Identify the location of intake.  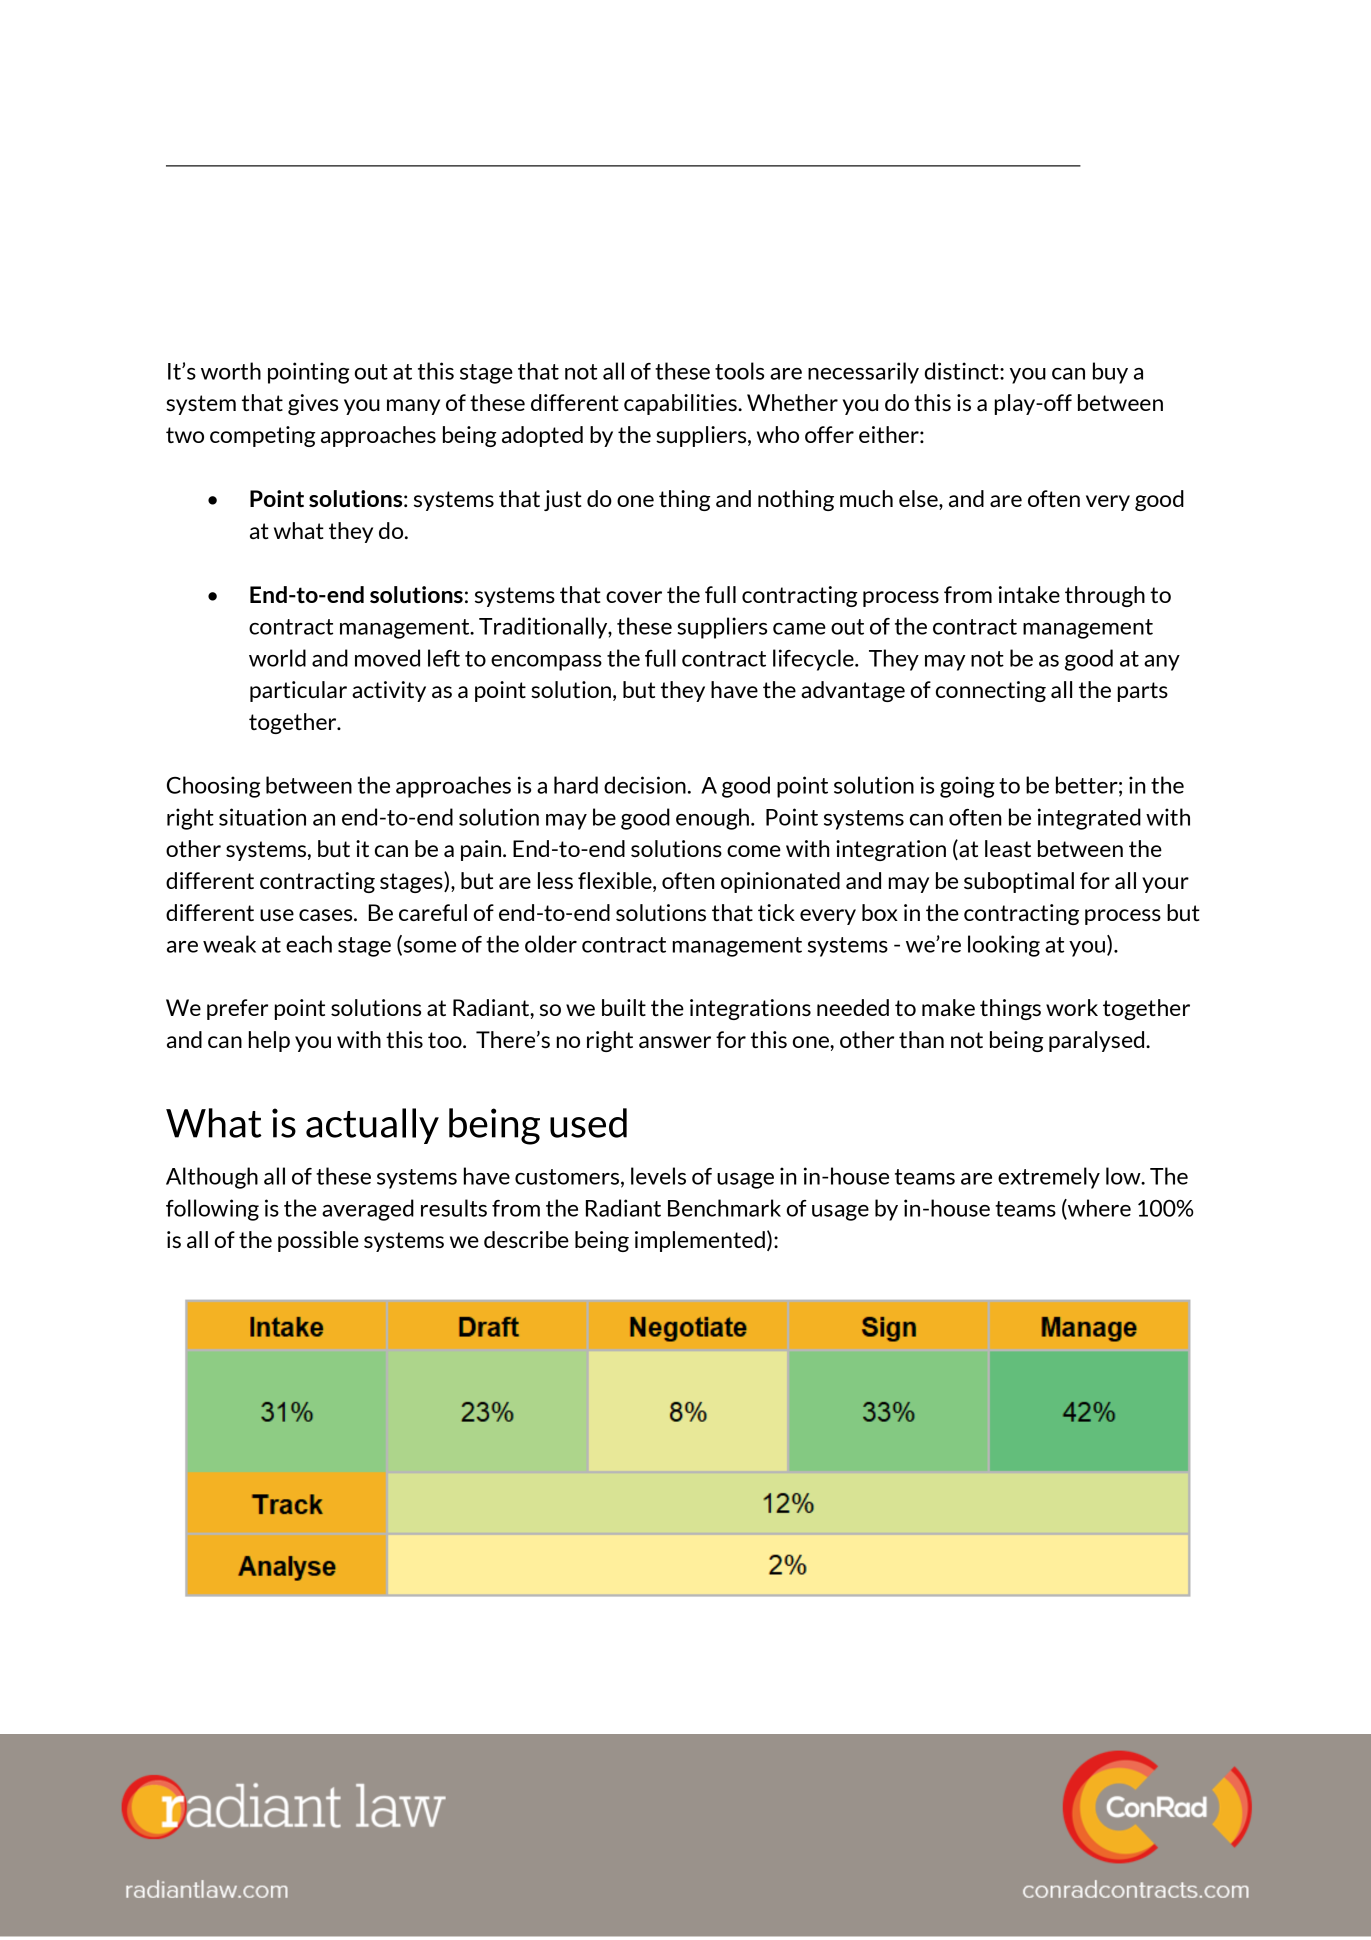
(1029, 594).
